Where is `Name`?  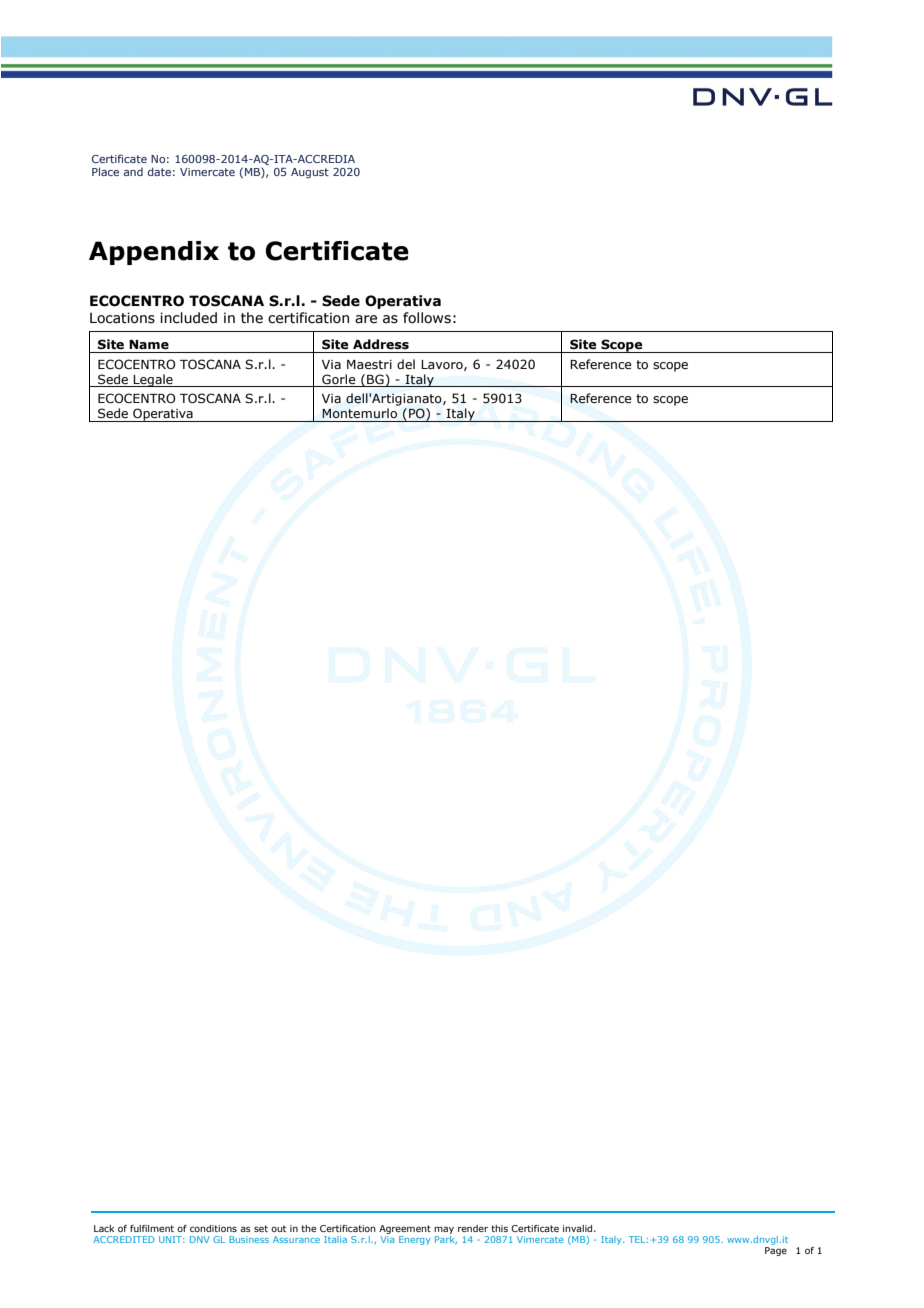 Name is located at coordinates (149, 345).
